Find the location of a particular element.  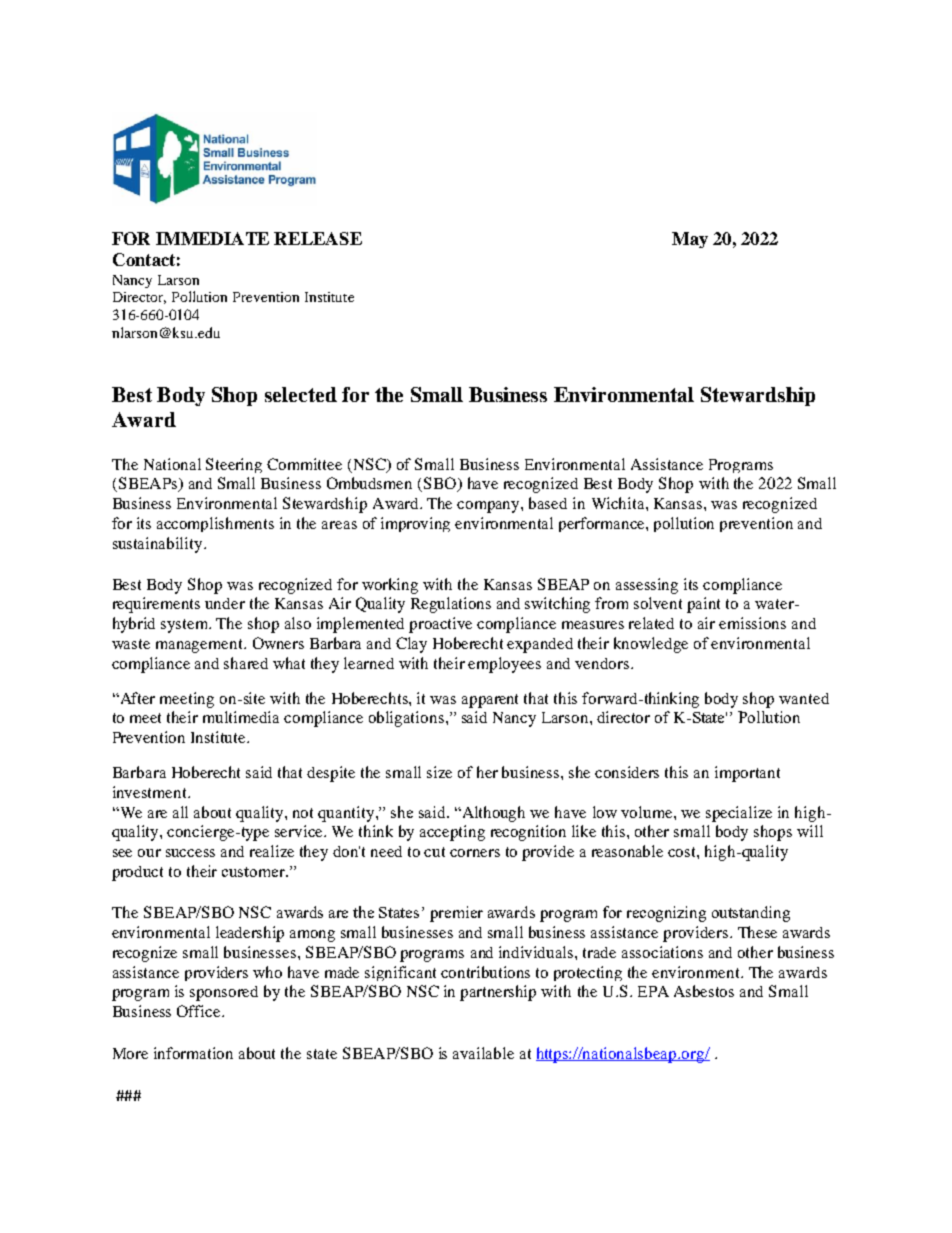

multimedia is located at coordinates (241, 717).
